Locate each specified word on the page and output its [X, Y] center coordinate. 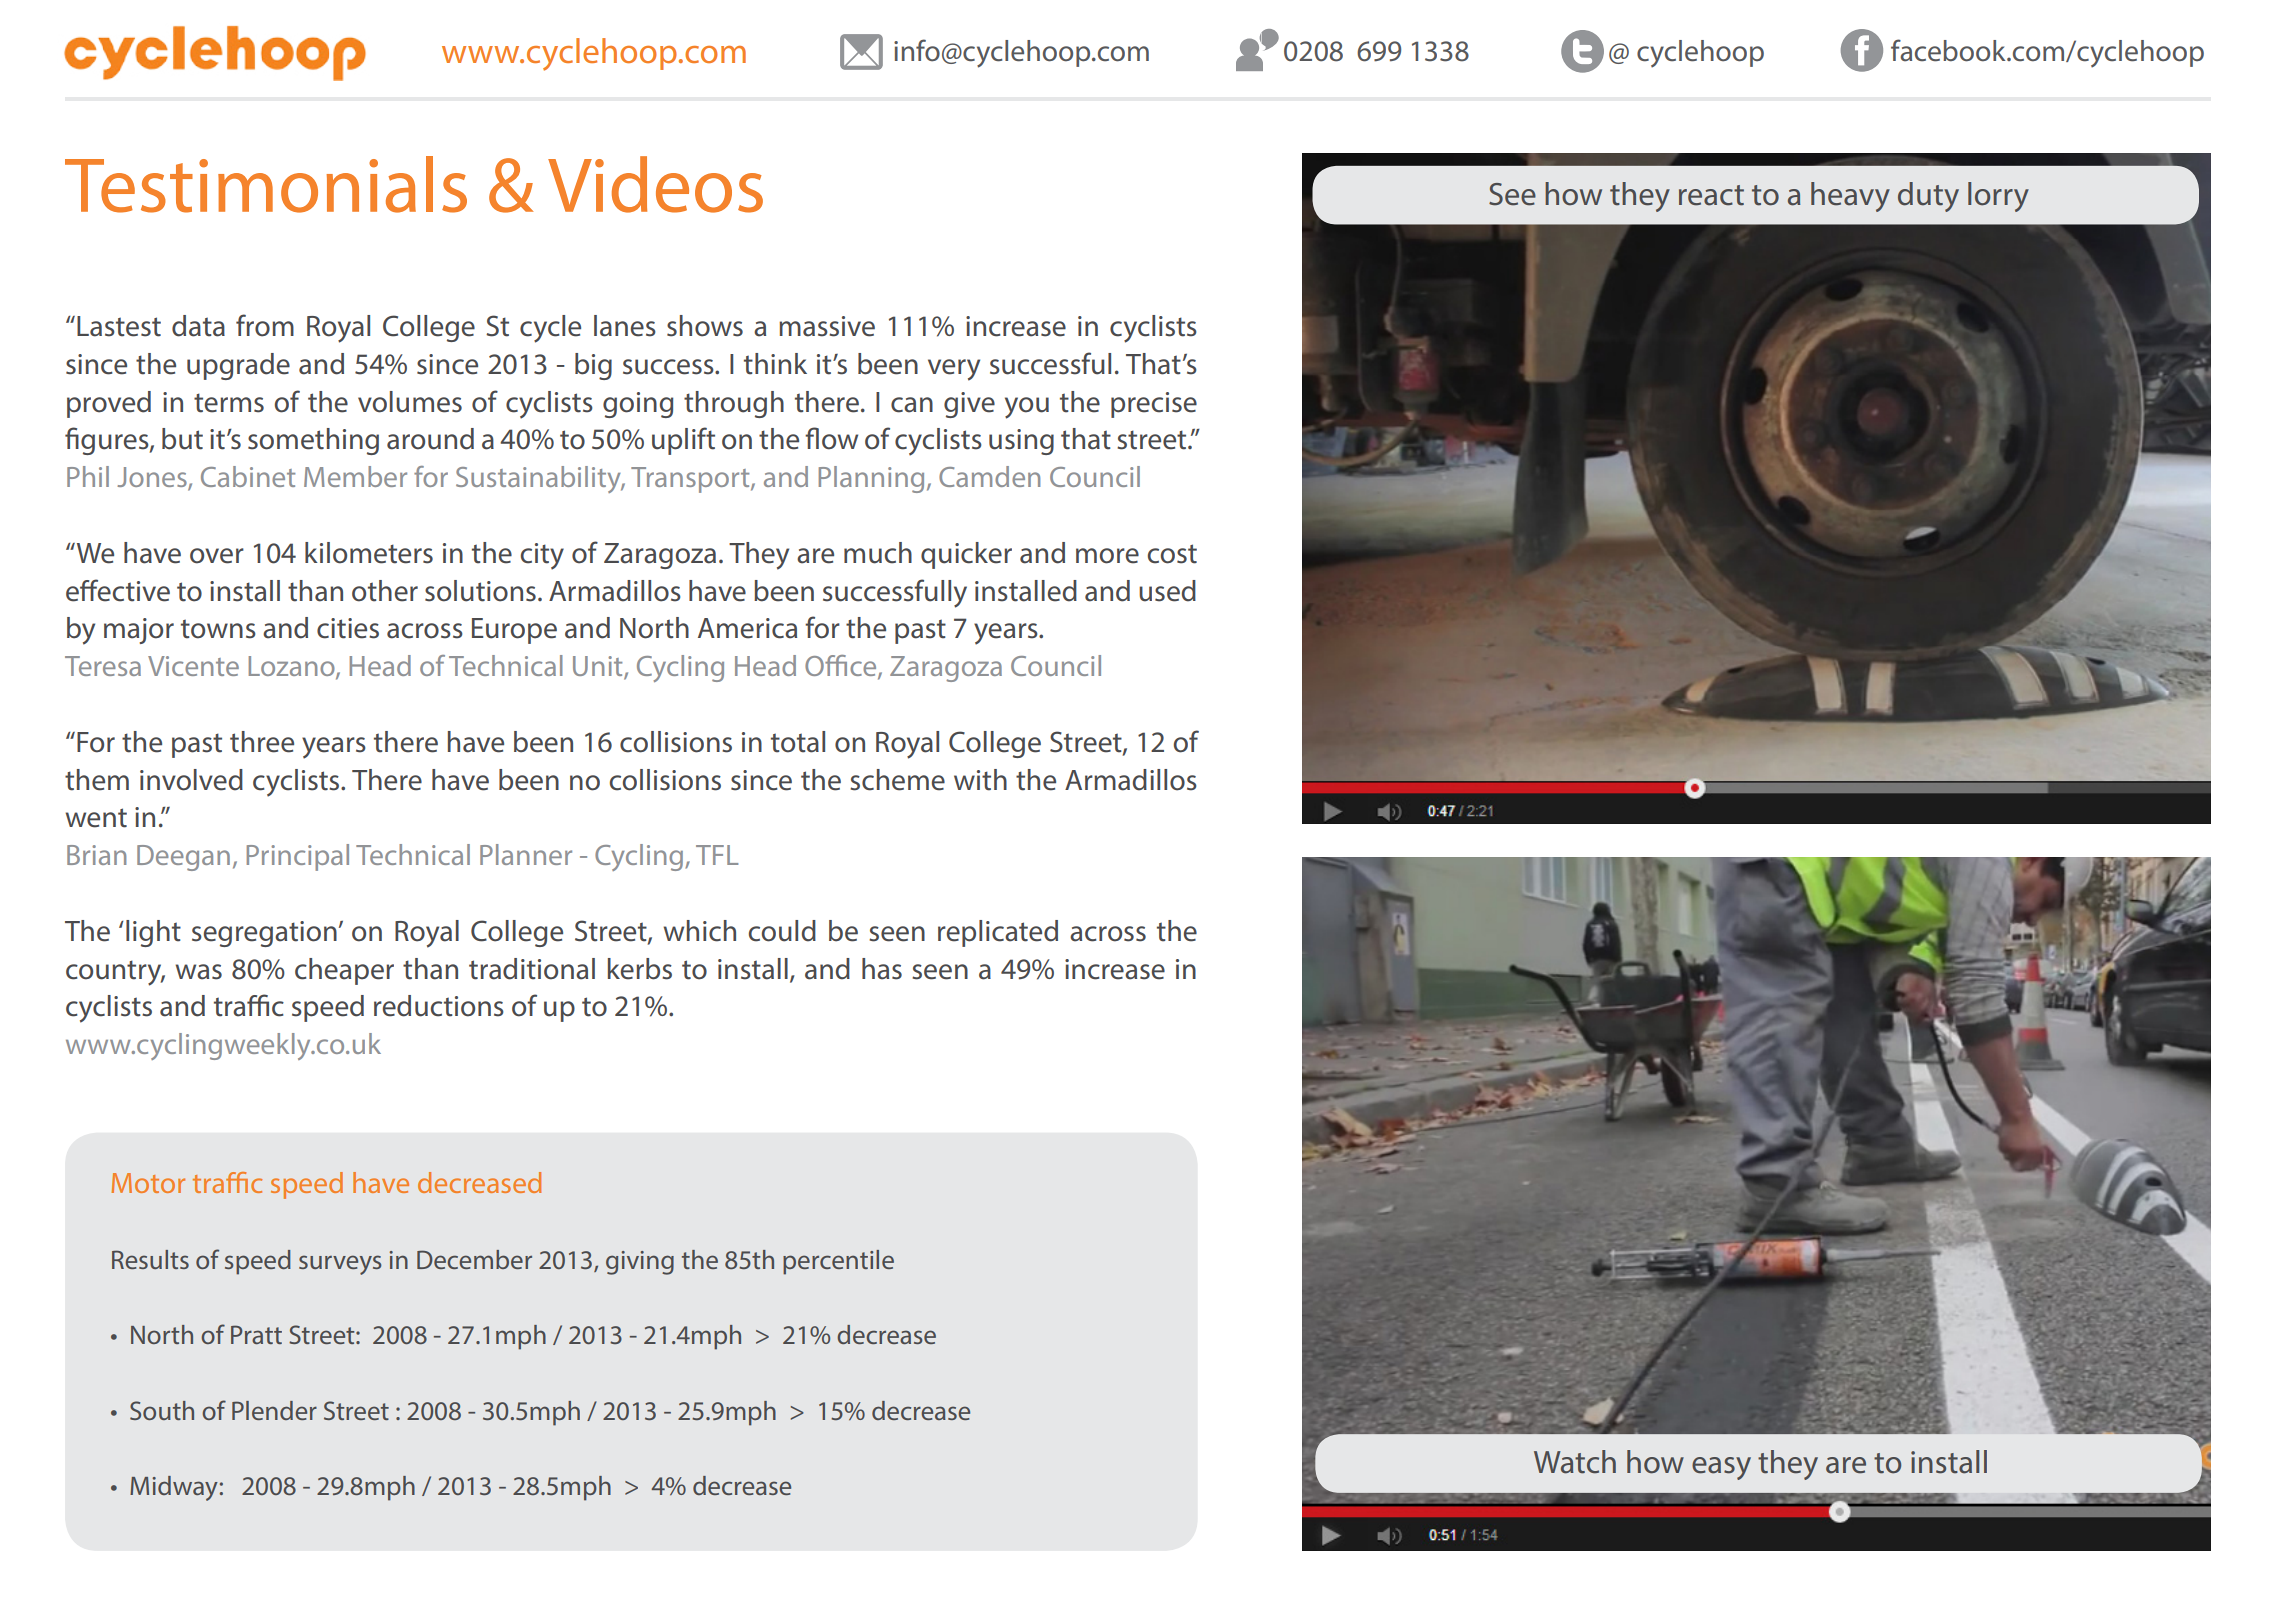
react [1711, 195]
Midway [174, 1488]
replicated [998, 933]
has [882, 969]
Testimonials [266, 184]
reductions [439, 1006]
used [1167, 591]
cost [1172, 554]
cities [348, 628]
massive [827, 326]
